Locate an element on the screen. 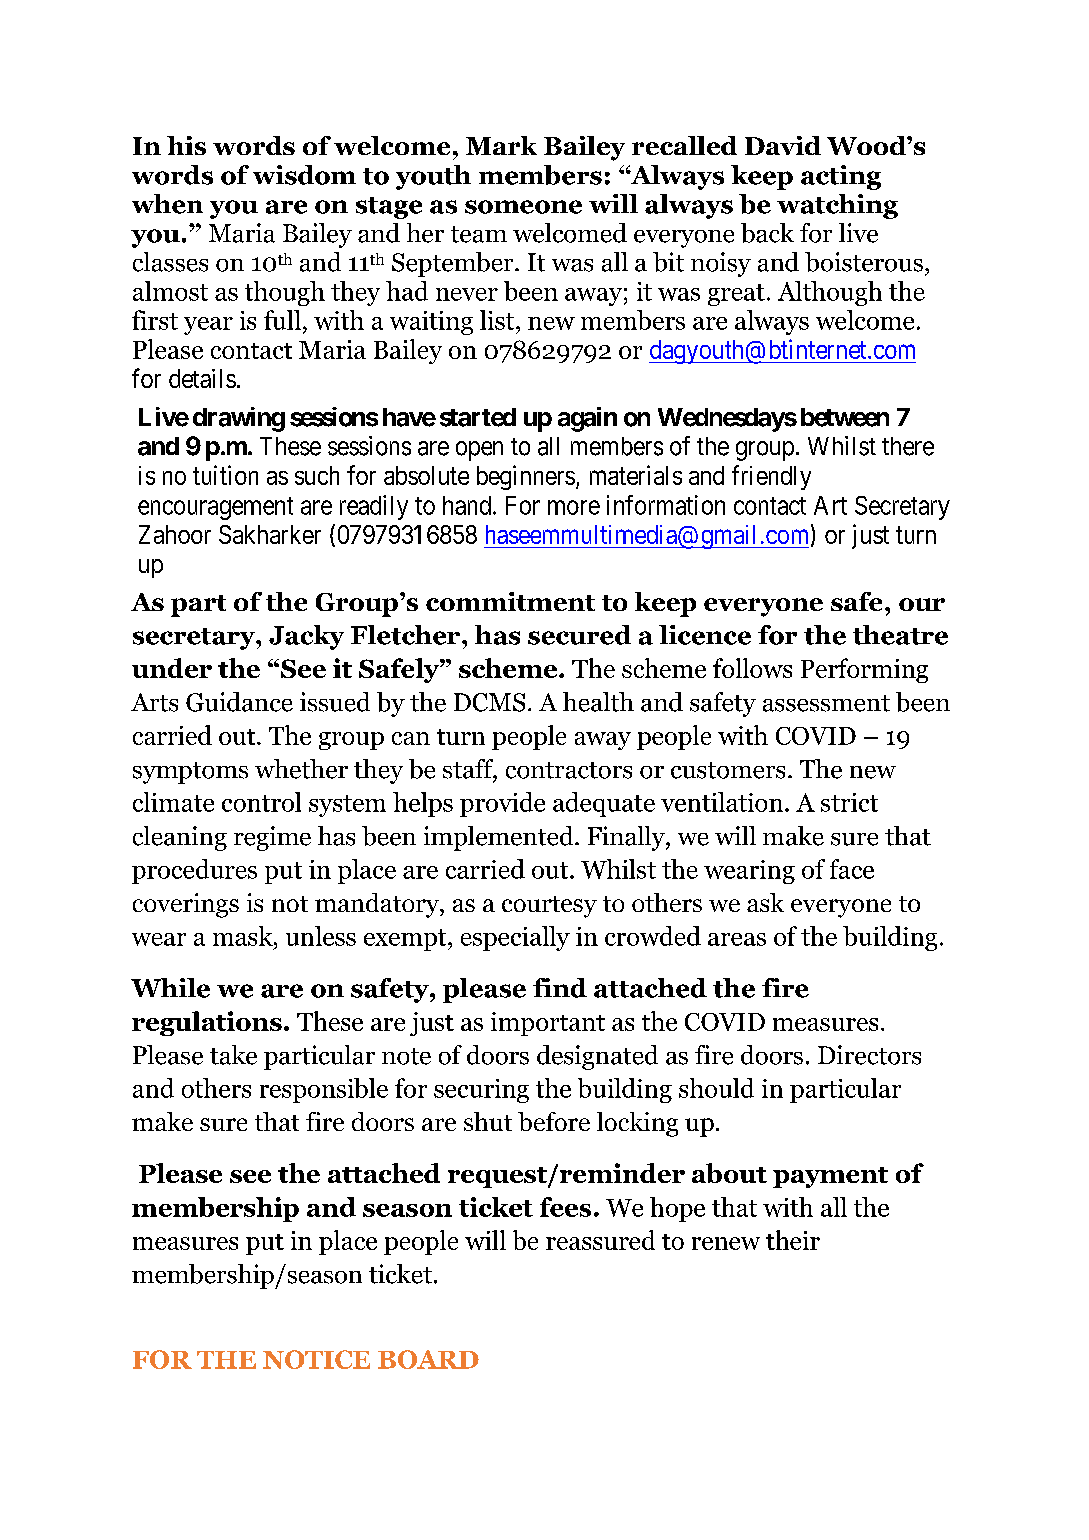 The height and width of the screenshot is (1540, 1089). their is located at coordinates (793, 1240).
